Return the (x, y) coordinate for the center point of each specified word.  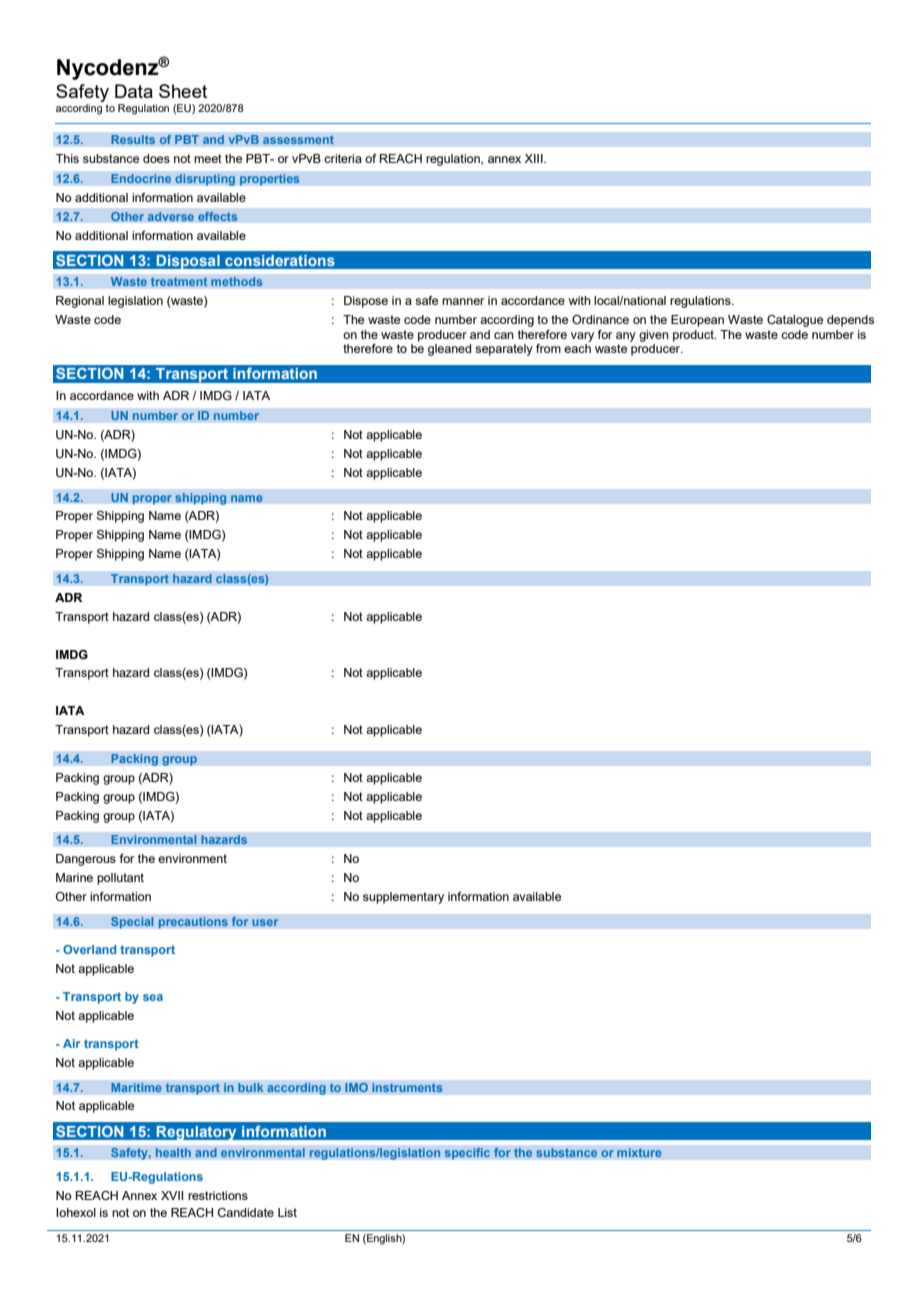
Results (133, 140)
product (694, 336)
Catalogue (795, 321)
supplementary (403, 898)
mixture (639, 1153)
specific (467, 1153)
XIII (535, 158)
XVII (172, 1195)
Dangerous (86, 860)
